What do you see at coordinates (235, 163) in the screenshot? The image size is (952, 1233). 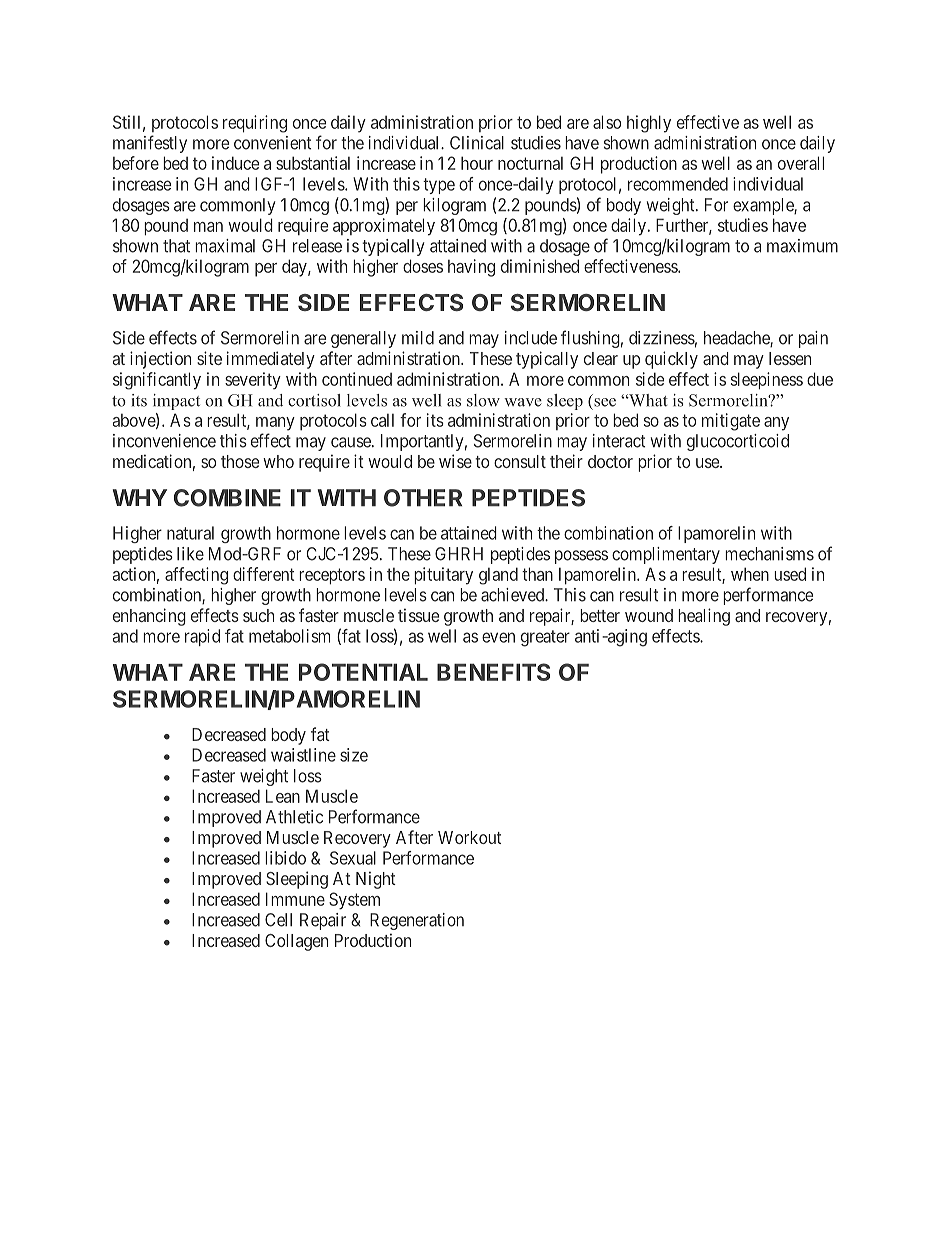 I see `induce` at bounding box center [235, 163].
